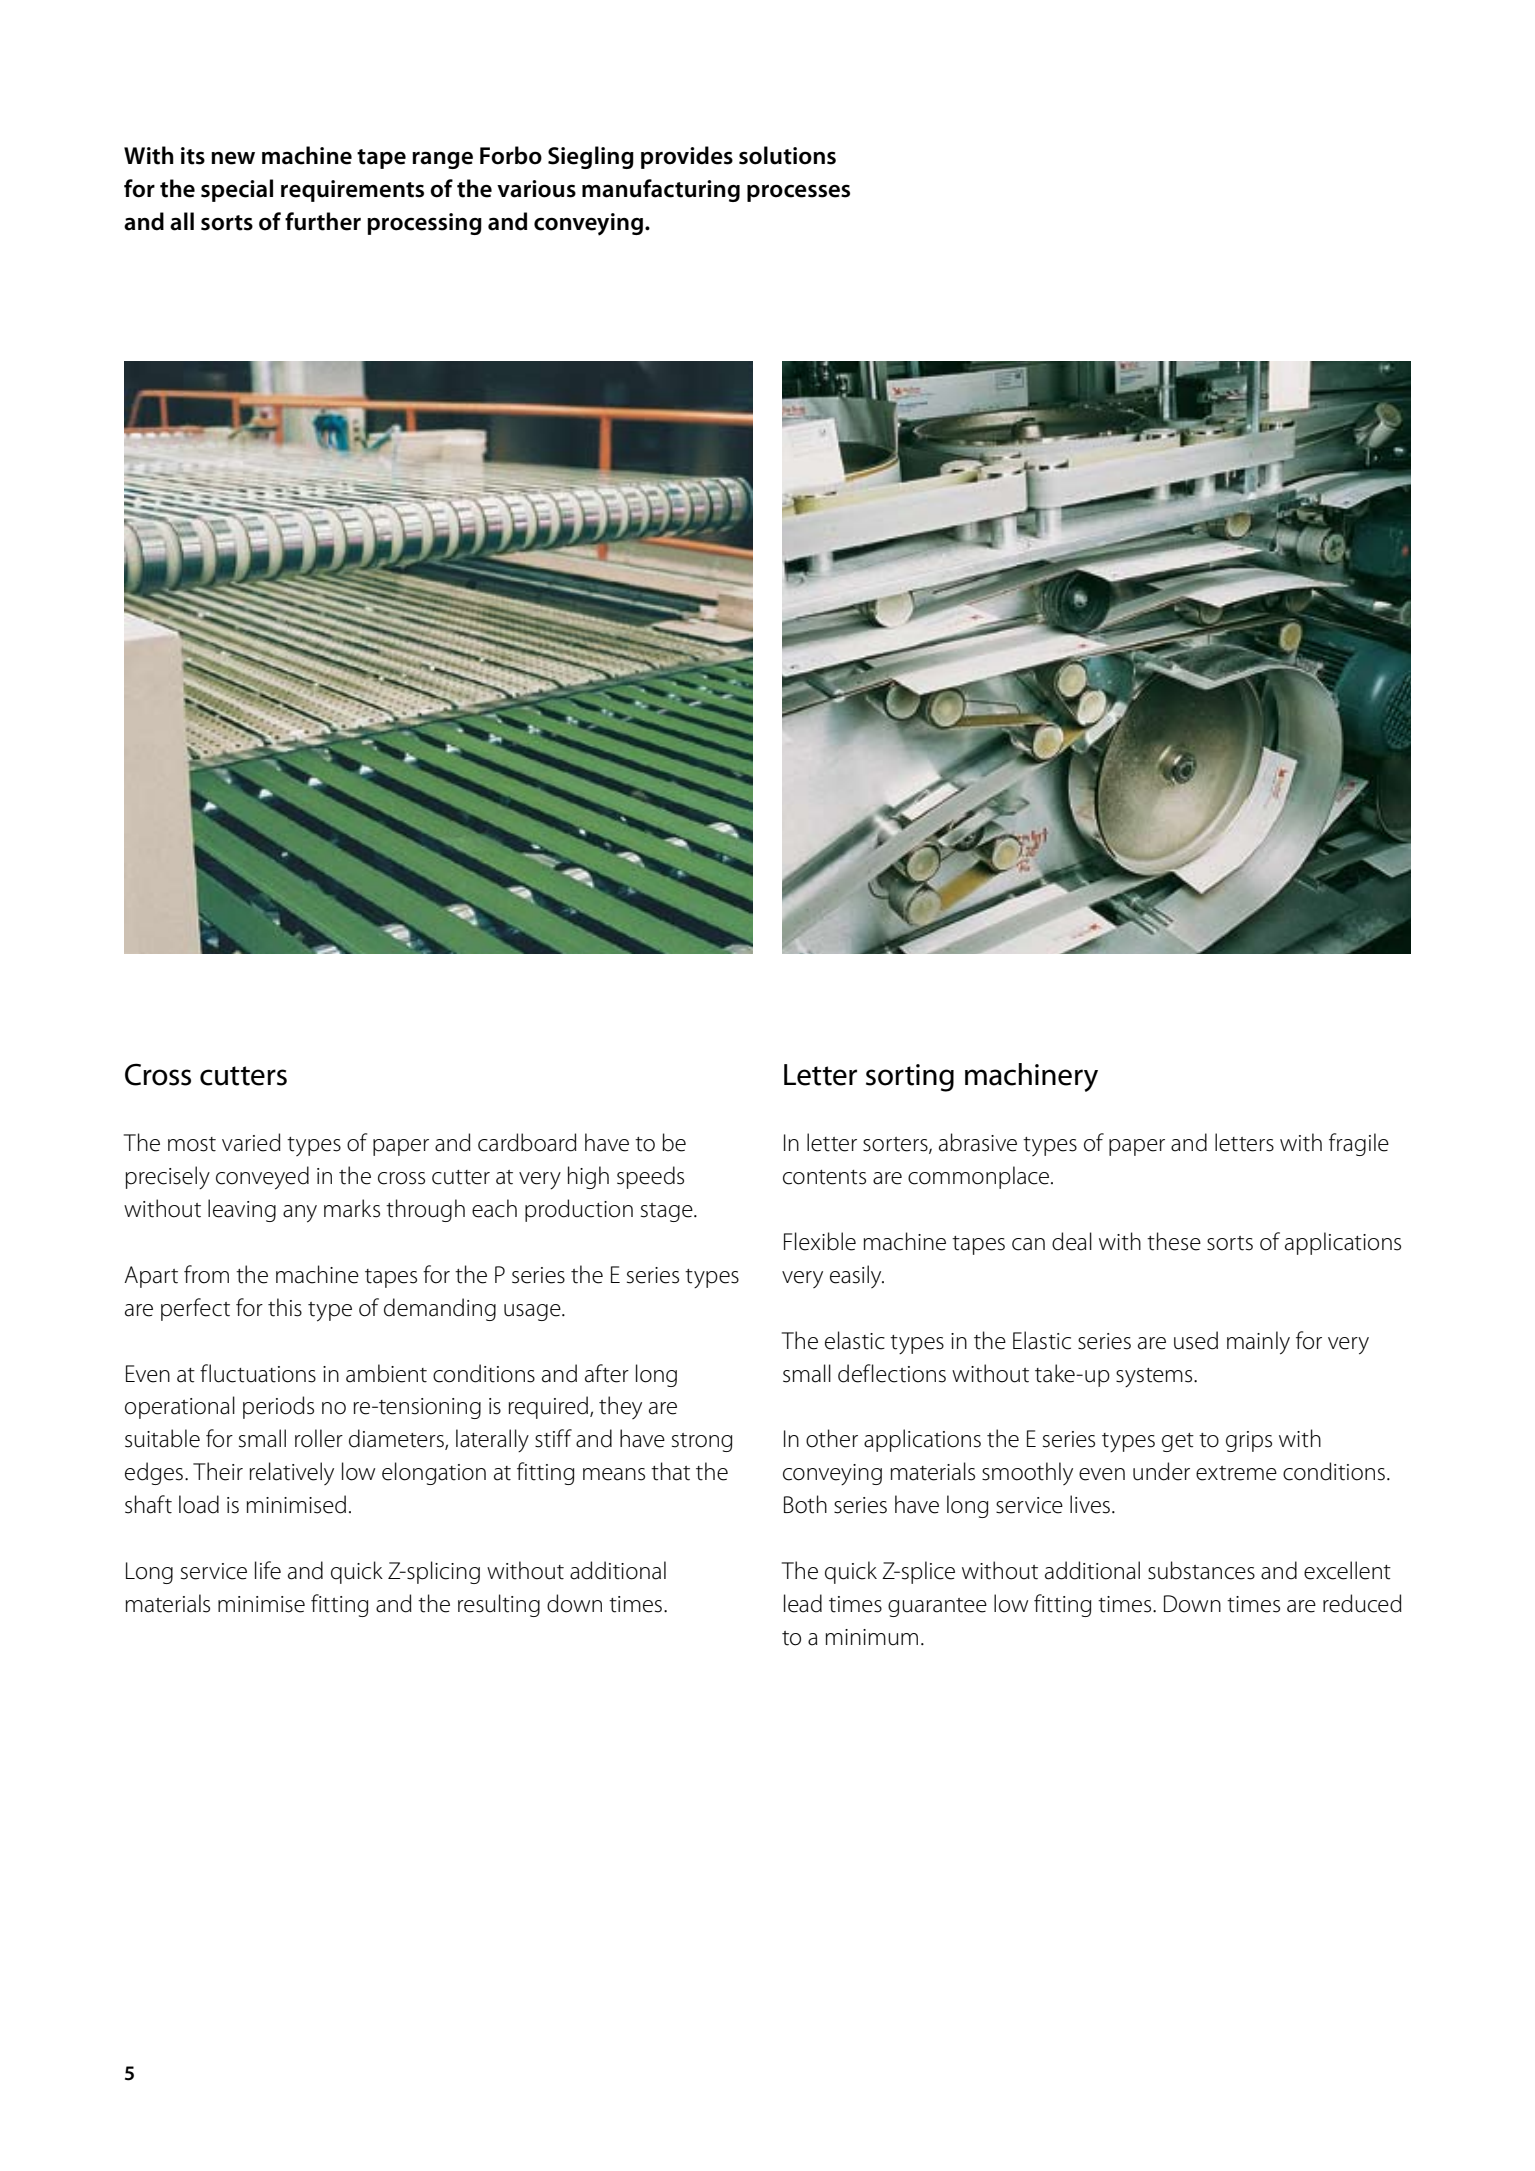 This screenshot has height=2171, width=1535. Describe the element at coordinates (251, 1142) in the screenshot. I see `varied` at that location.
